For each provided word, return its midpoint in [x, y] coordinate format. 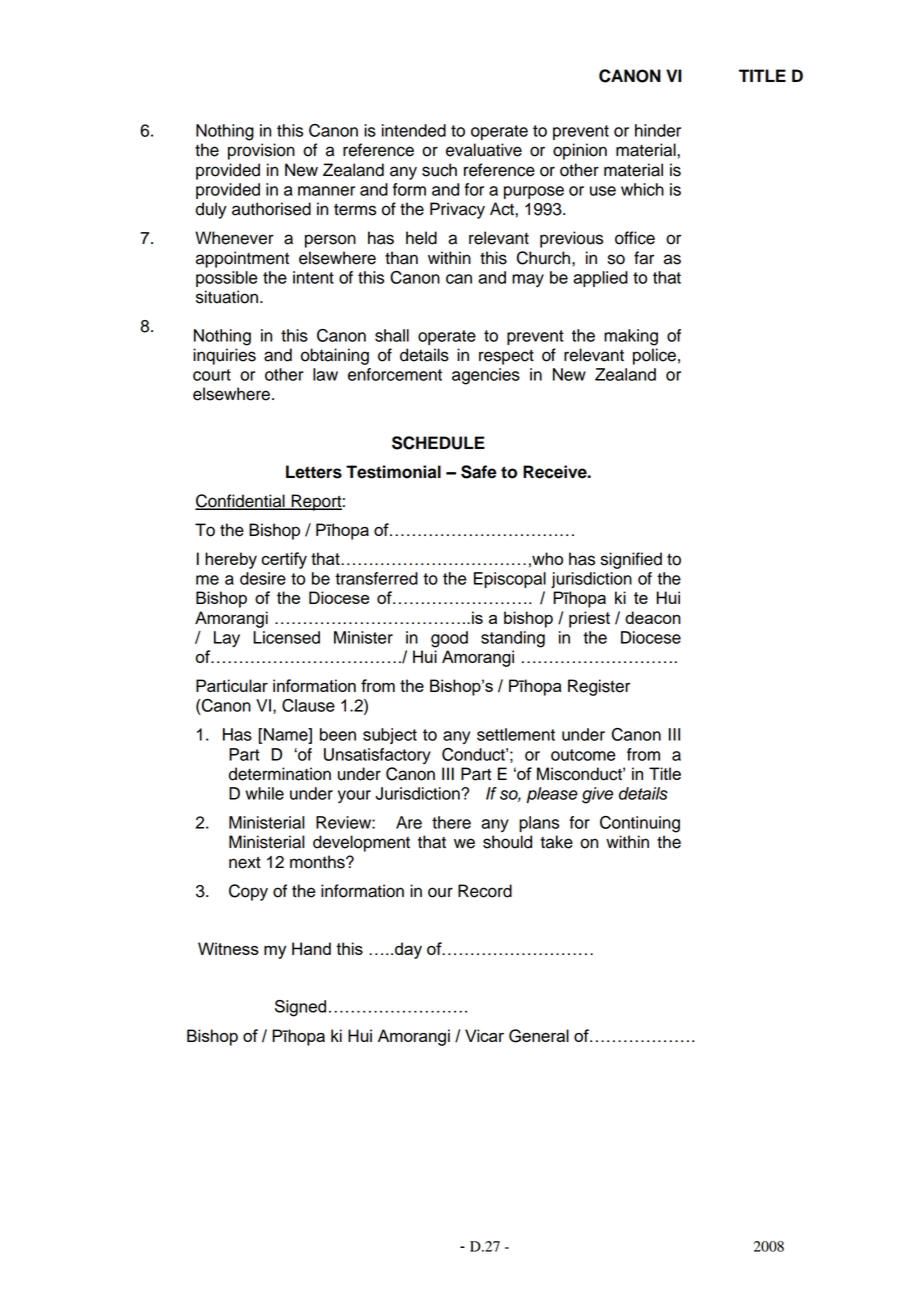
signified [631, 560]
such [439, 170]
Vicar [484, 1035]
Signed [300, 1008]
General [539, 1036]
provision [261, 151]
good [449, 639]
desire [263, 578]
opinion [580, 151]
